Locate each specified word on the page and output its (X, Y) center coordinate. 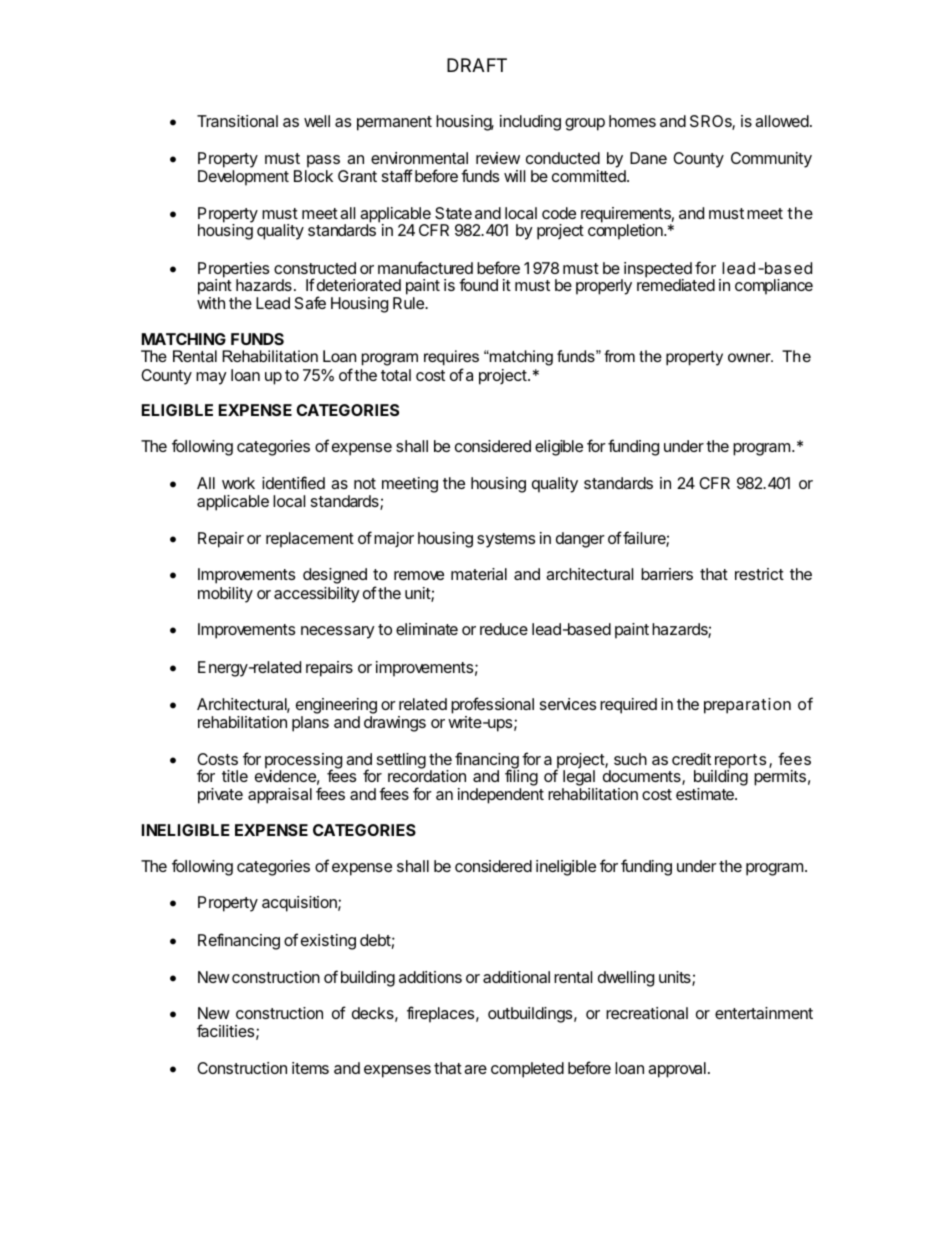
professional (492, 705)
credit (691, 759)
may (211, 378)
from (619, 356)
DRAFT (477, 65)
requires (451, 358)
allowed (782, 121)
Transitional (237, 121)
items (310, 1068)
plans (310, 724)
